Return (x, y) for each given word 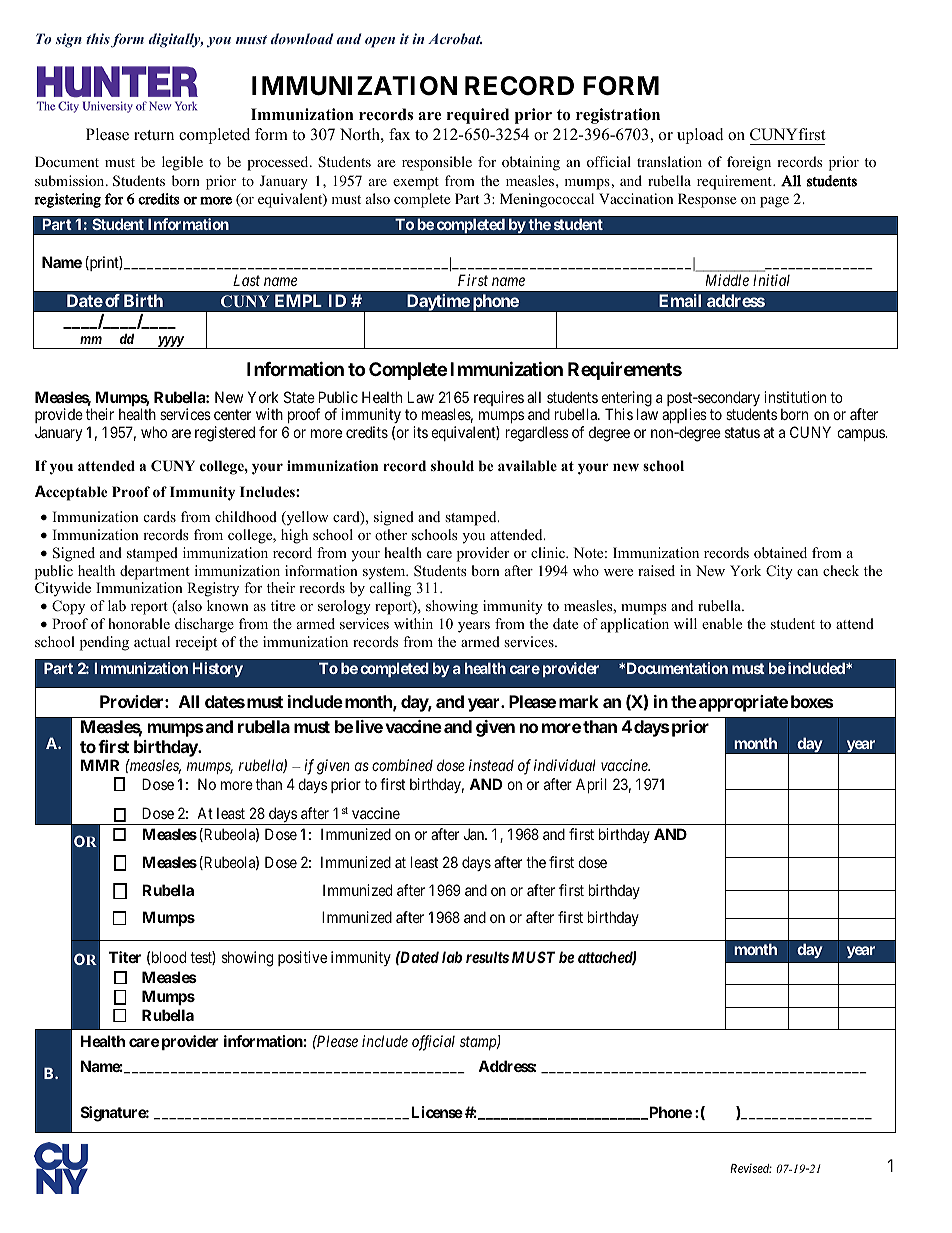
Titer (125, 957)
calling (390, 589)
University (108, 107)
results (487, 957)
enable (722, 623)
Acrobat (455, 38)
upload (700, 136)
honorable (139, 623)
